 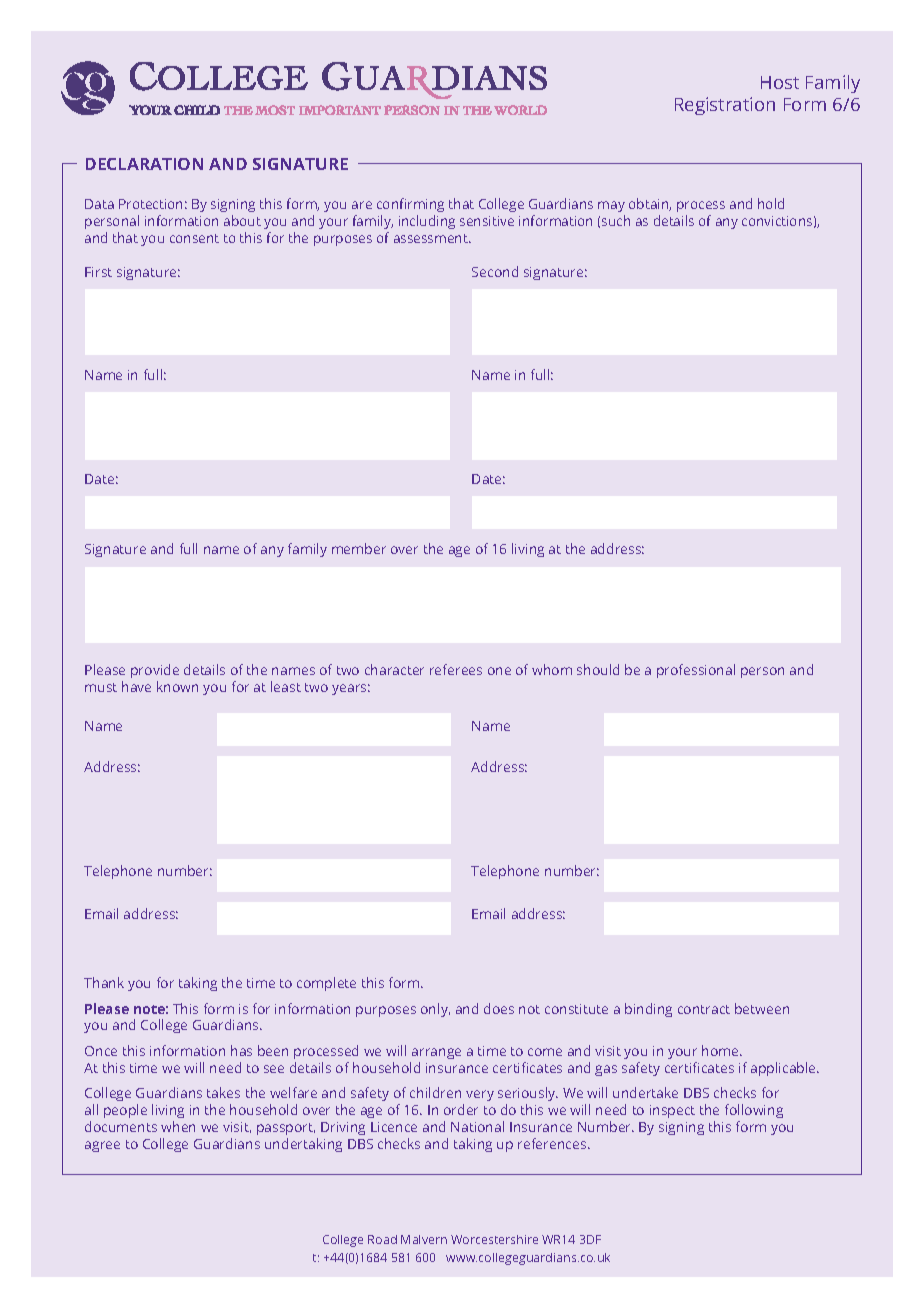 What do you see at coordinates (456, 669) in the image?
I see `referees` at bounding box center [456, 669].
